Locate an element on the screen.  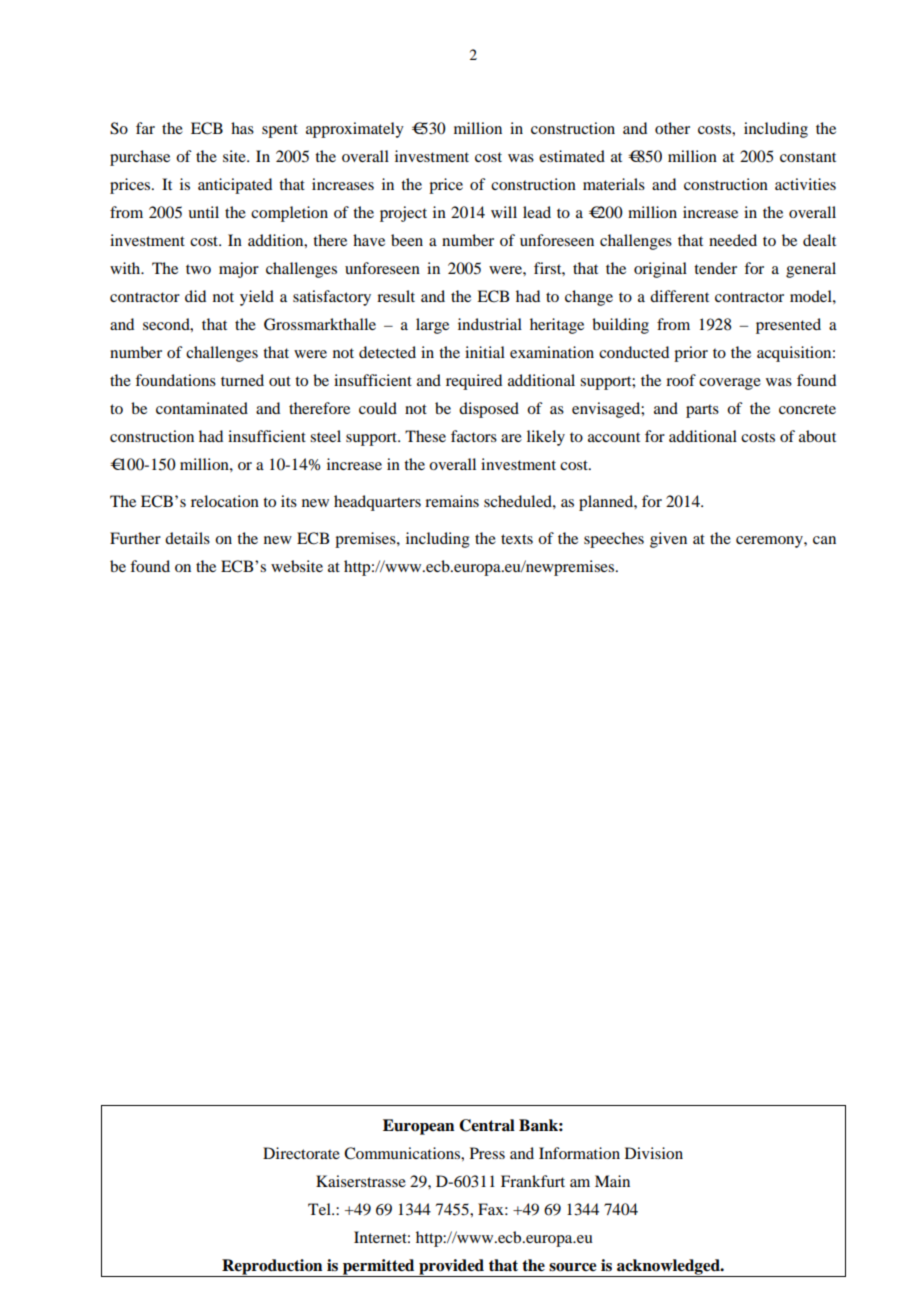
ceremony is located at coordinates (770, 542).
